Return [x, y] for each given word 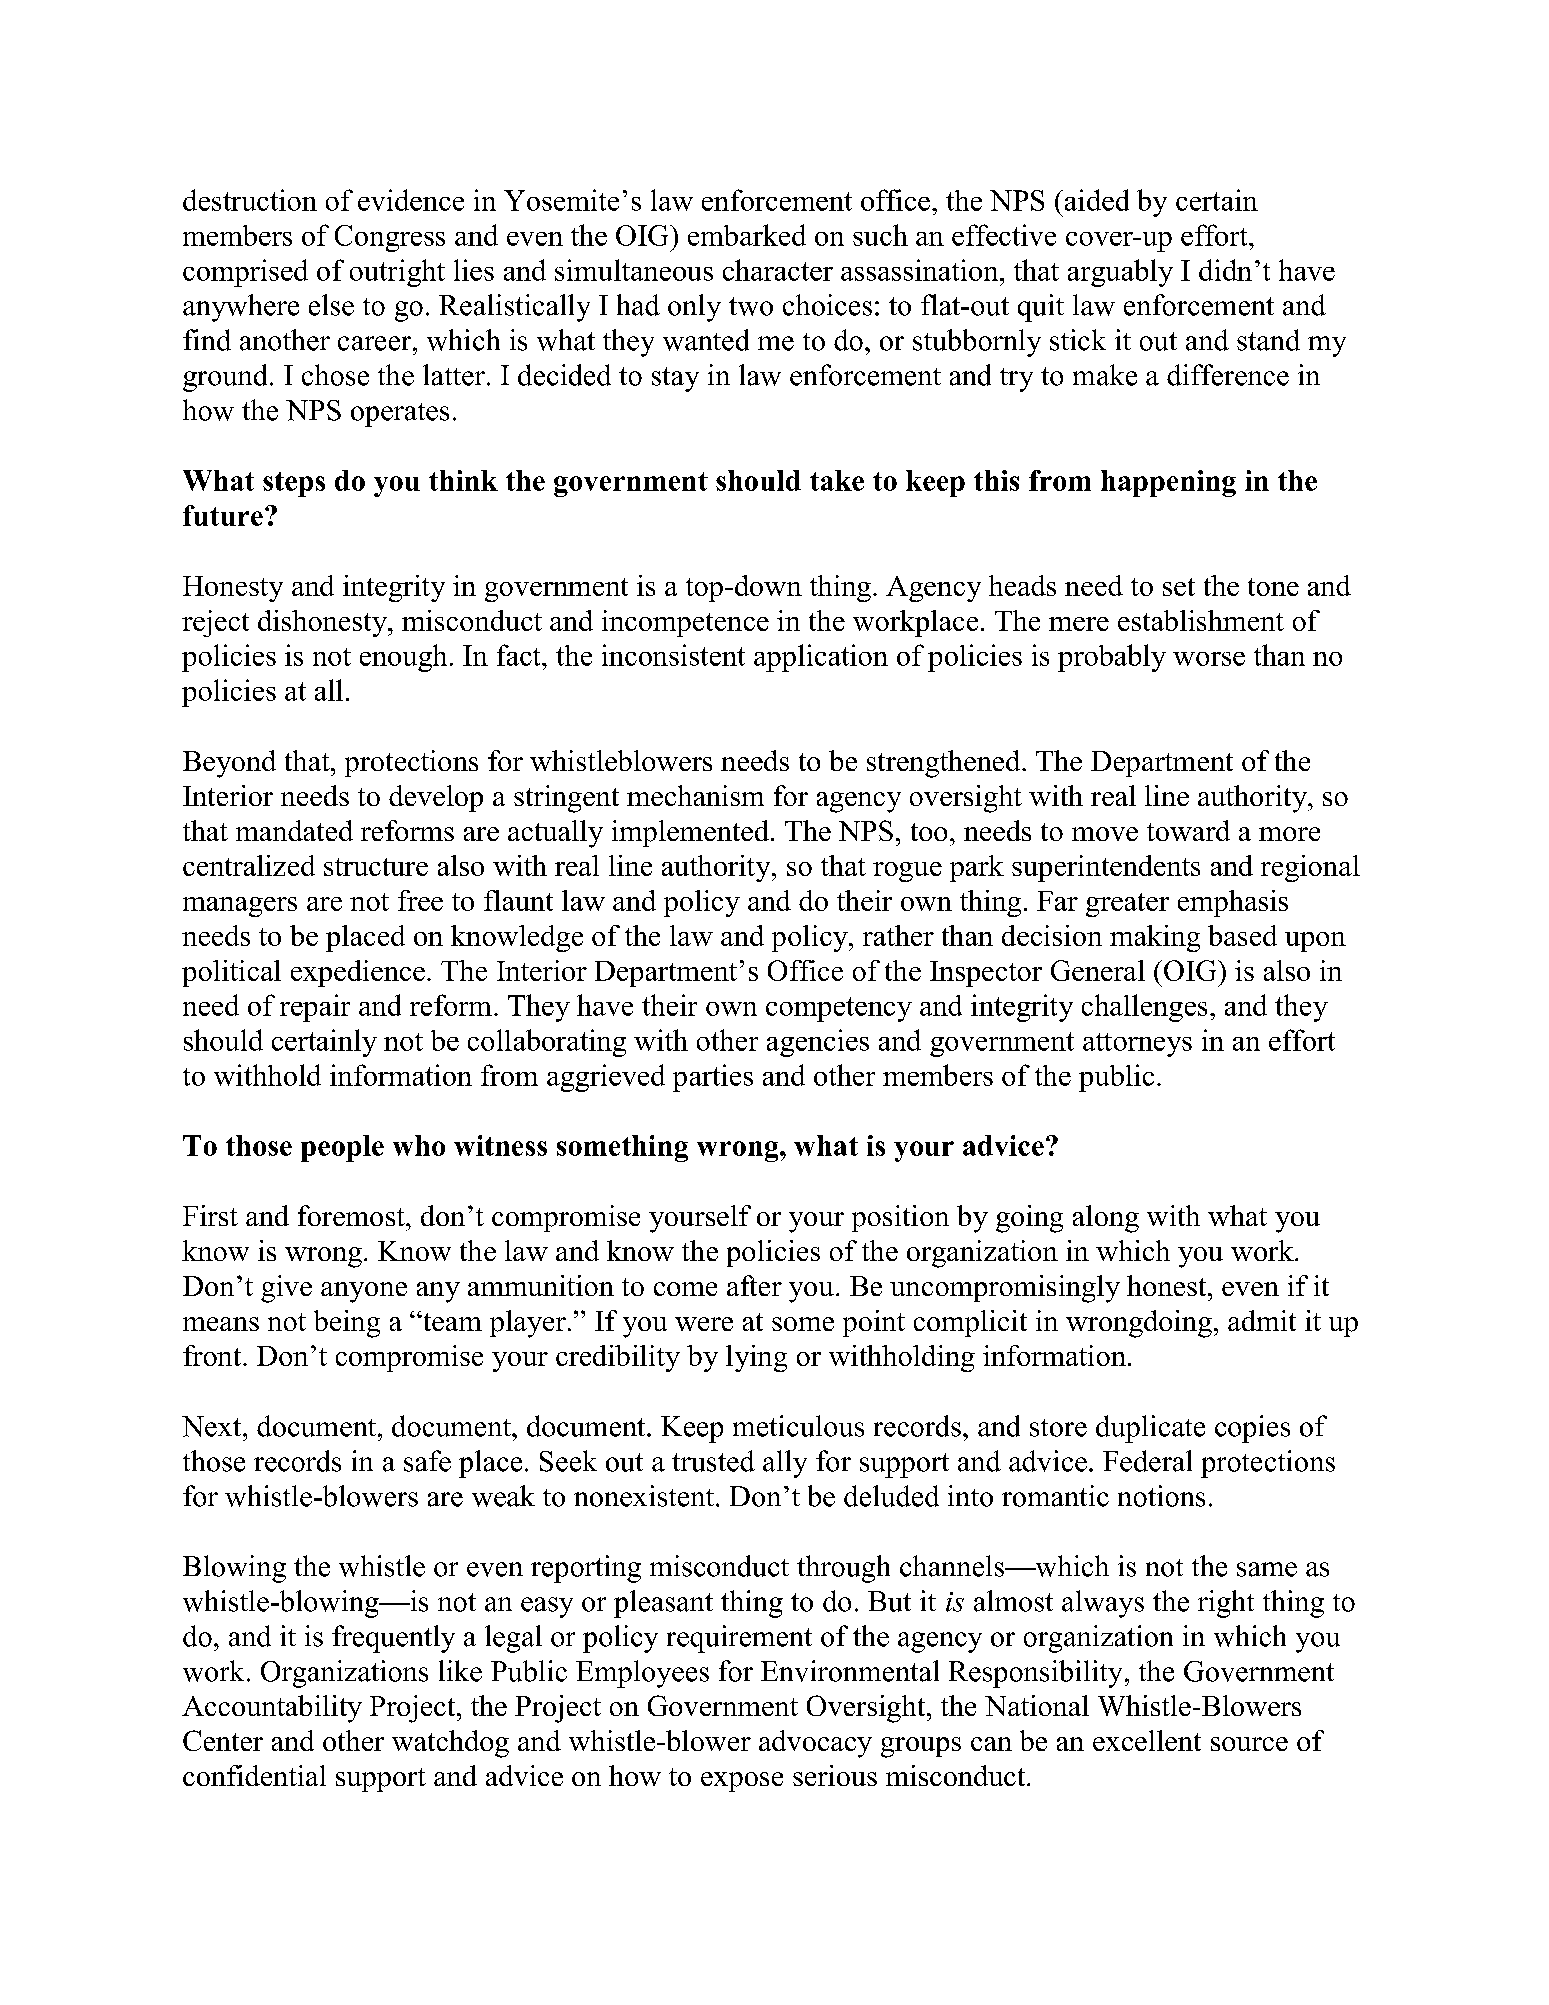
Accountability [272, 1709]
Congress [390, 238]
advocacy [815, 1744]
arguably [1120, 273]
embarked [747, 235]
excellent [1147, 1740]
